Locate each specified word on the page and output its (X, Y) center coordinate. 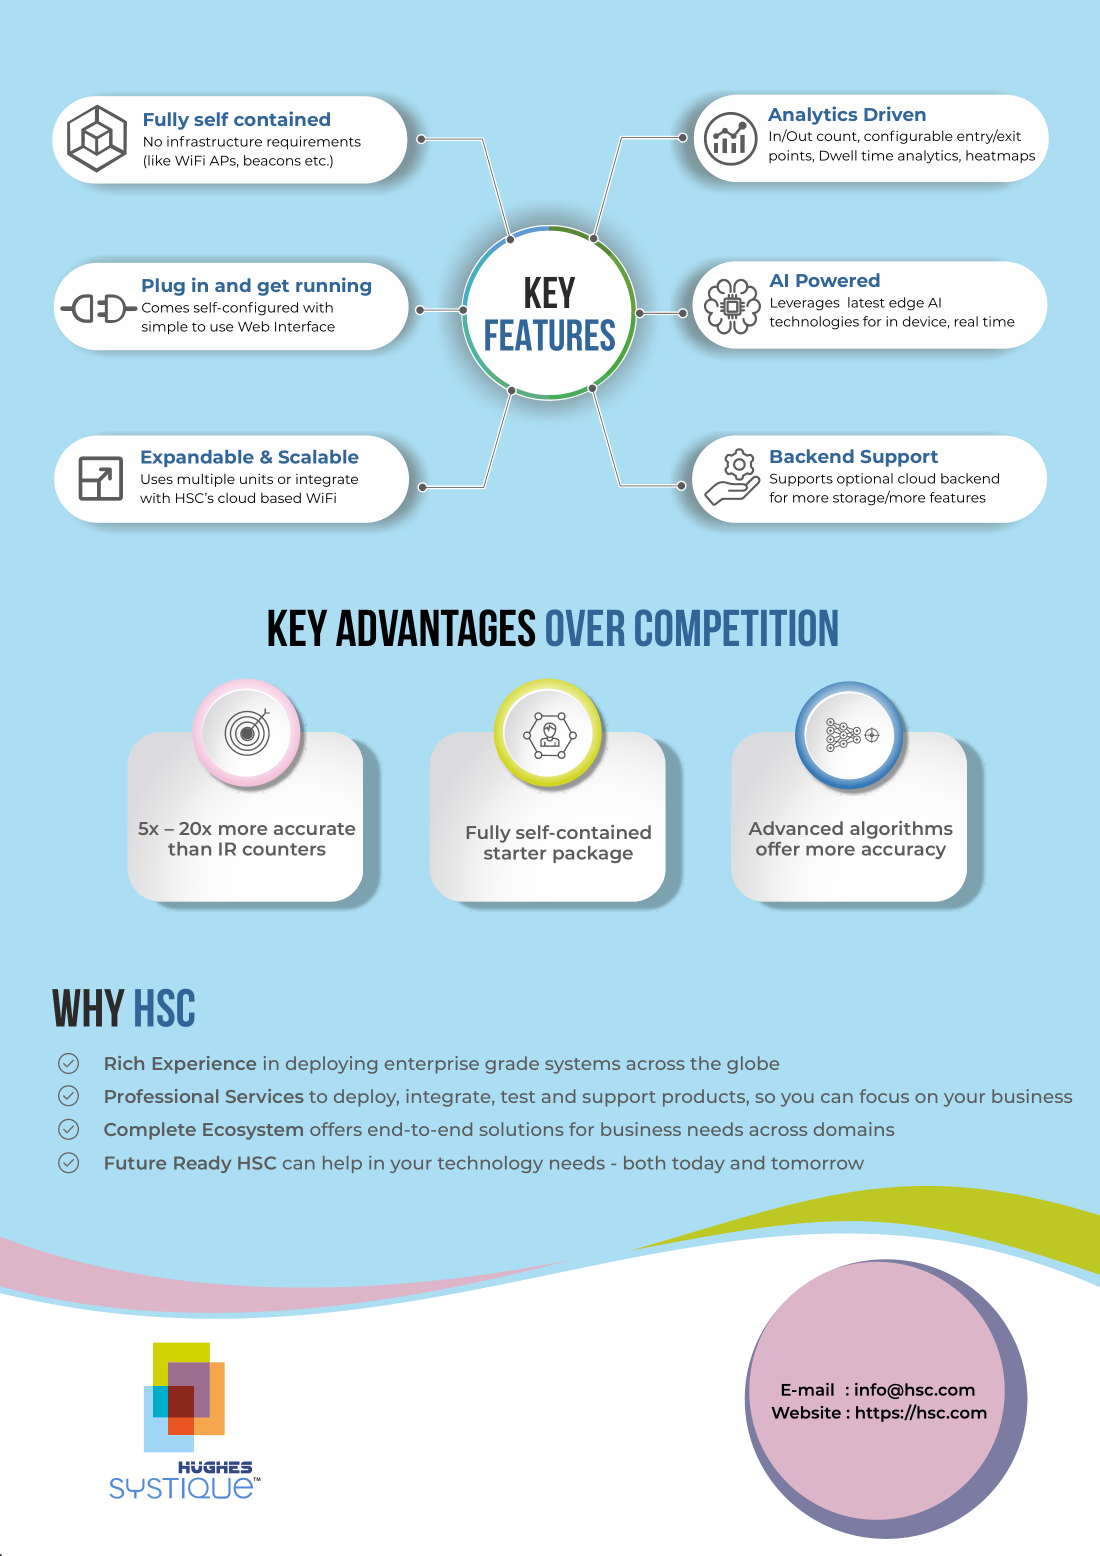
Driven (895, 113)
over (585, 627)
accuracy (904, 852)
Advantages (435, 628)
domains (854, 1129)
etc (316, 161)
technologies (814, 323)
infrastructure (214, 141)
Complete (150, 1131)
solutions (521, 1129)
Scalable (319, 457)
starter (515, 853)
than (189, 849)
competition (736, 627)
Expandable (197, 458)
